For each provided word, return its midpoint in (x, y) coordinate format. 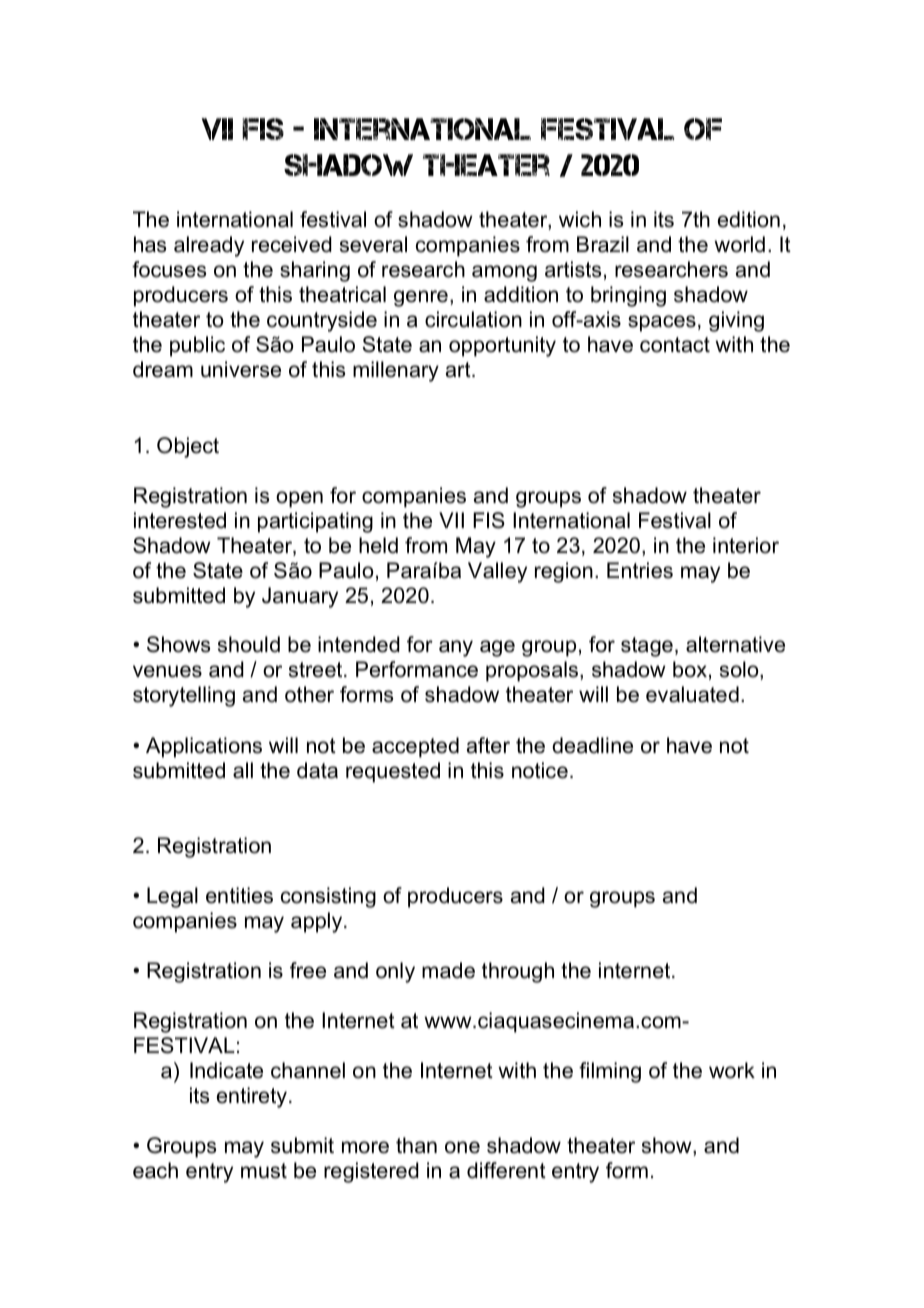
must (264, 1171)
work (732, 1070)
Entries (640, 570)
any (456, 648)
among (504, 273)
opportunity (502, 346)
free (308, 970)
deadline (592, 745)
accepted (415, 747)
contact (675, 345)
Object (188, 447)
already (209, 246)
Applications (204, 747)
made (448, 970)
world (739, 244)
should (249, 644)
